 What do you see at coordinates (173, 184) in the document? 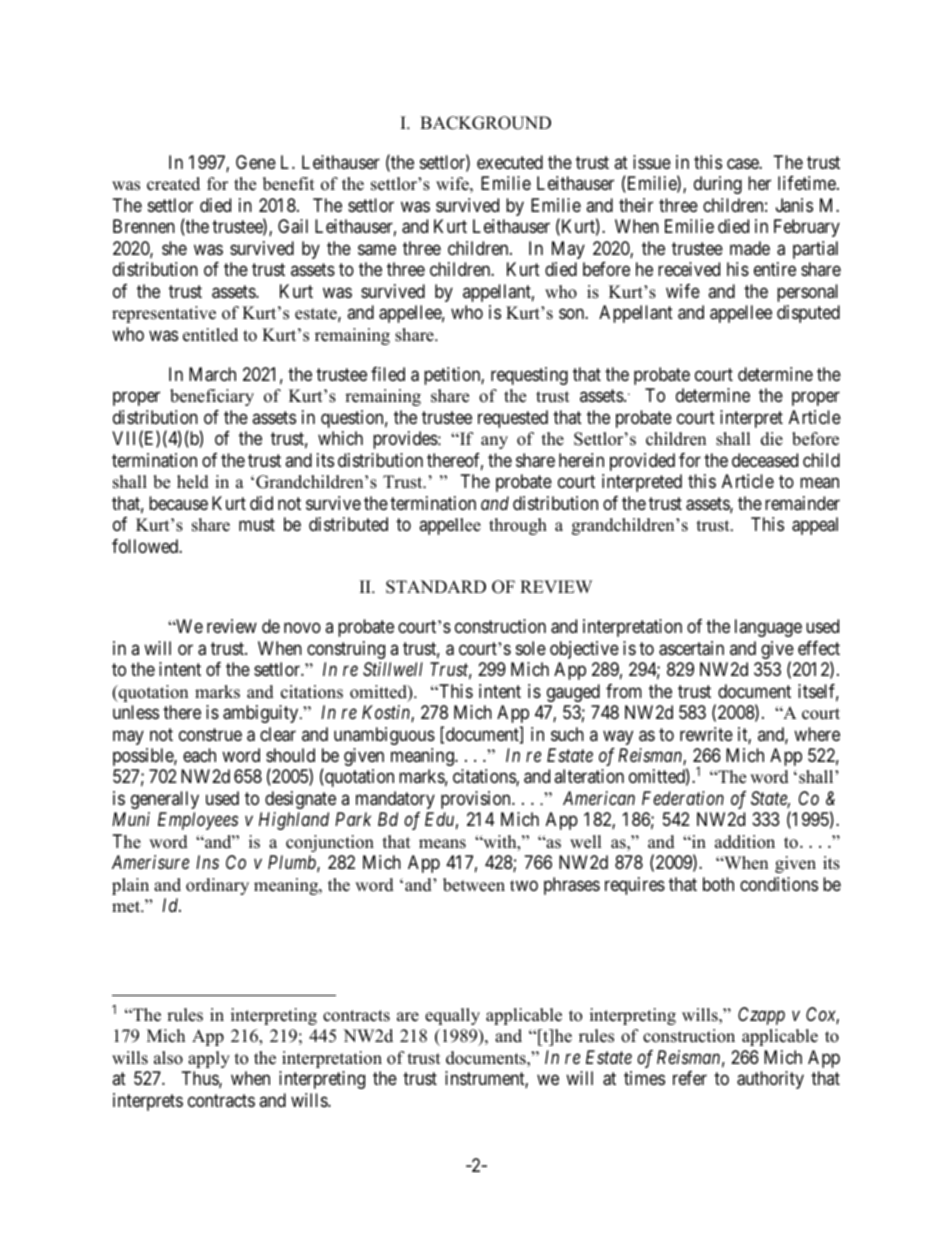
I see `created` at bounding box center [173, 184].
